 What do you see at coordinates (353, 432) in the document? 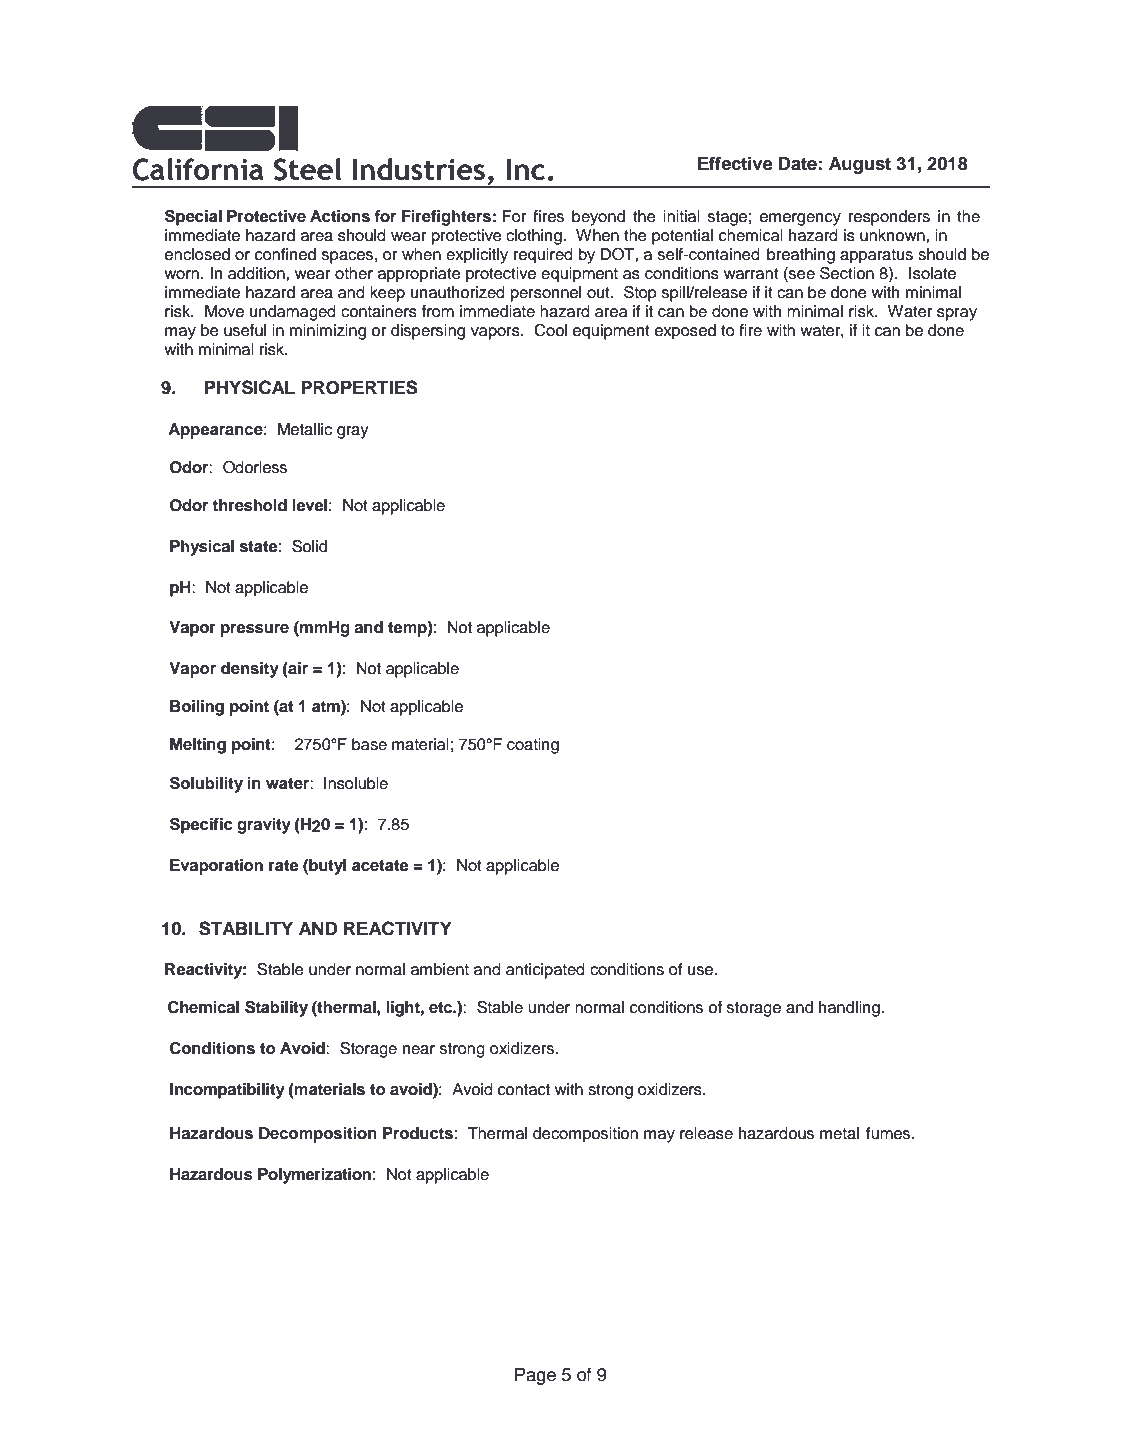
I see `gray` at bounding box center [353, 432].
